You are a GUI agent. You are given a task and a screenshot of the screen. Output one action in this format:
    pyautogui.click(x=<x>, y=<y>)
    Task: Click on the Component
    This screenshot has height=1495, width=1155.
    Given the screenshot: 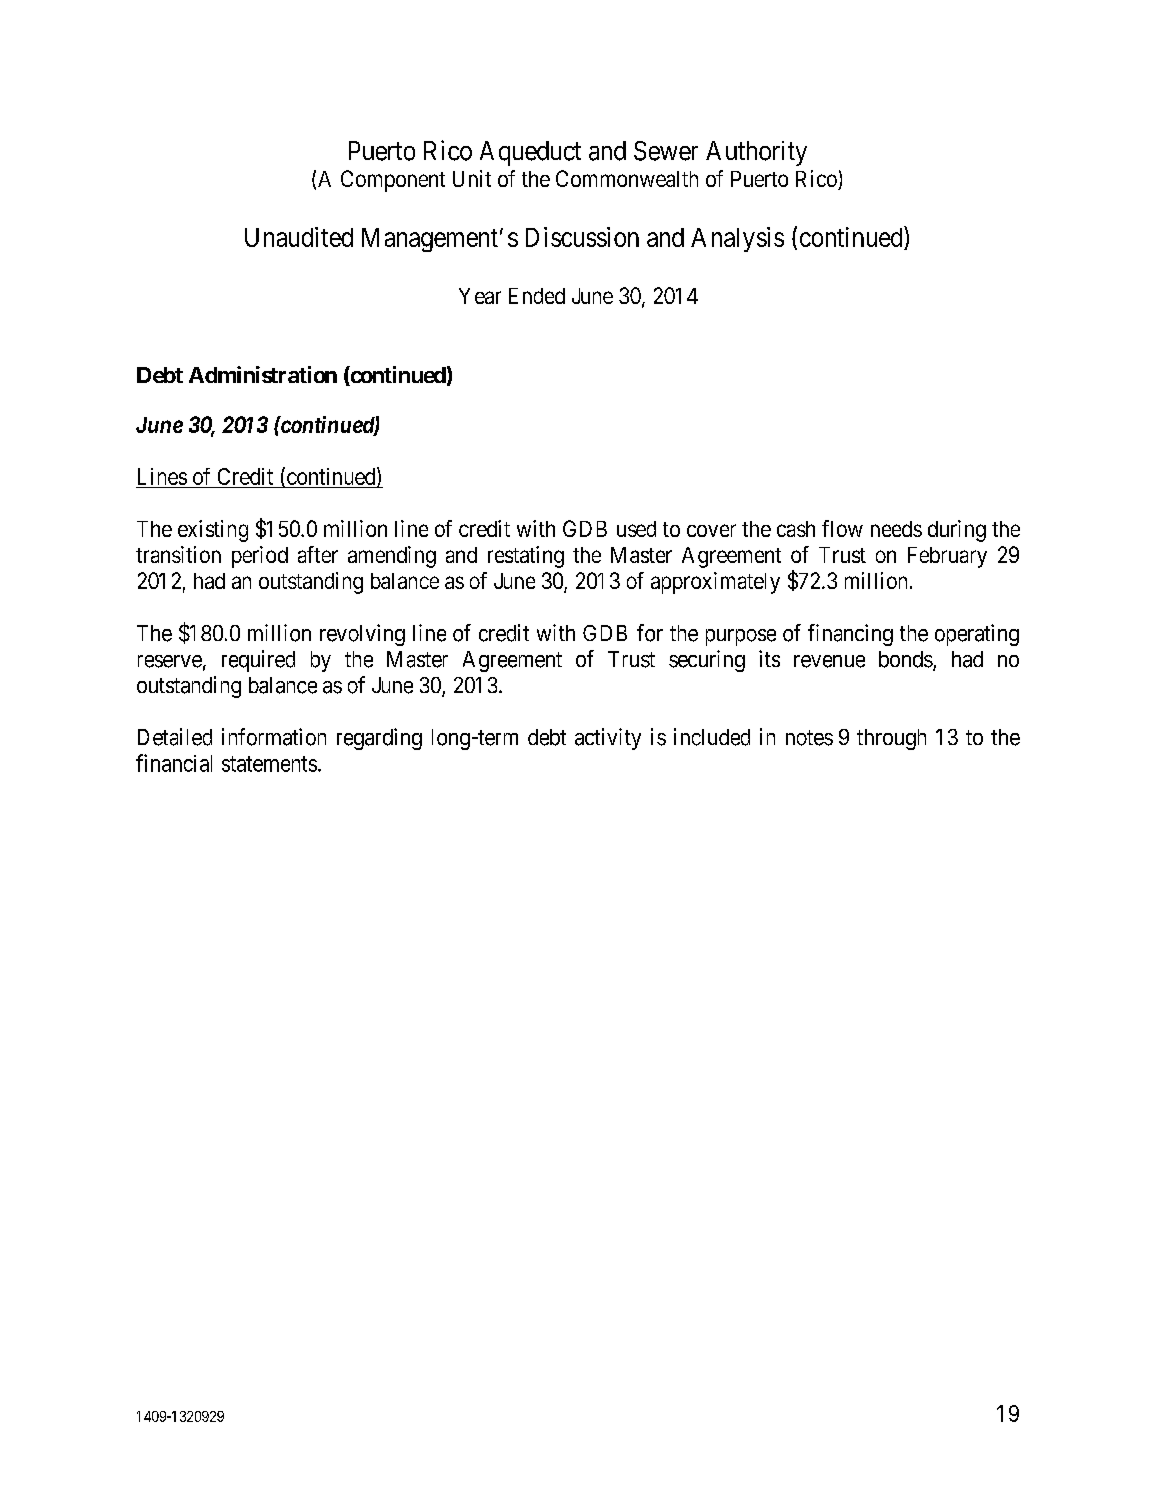 What is the action you would take?
    pyautogui.click(x=393, y=181)
